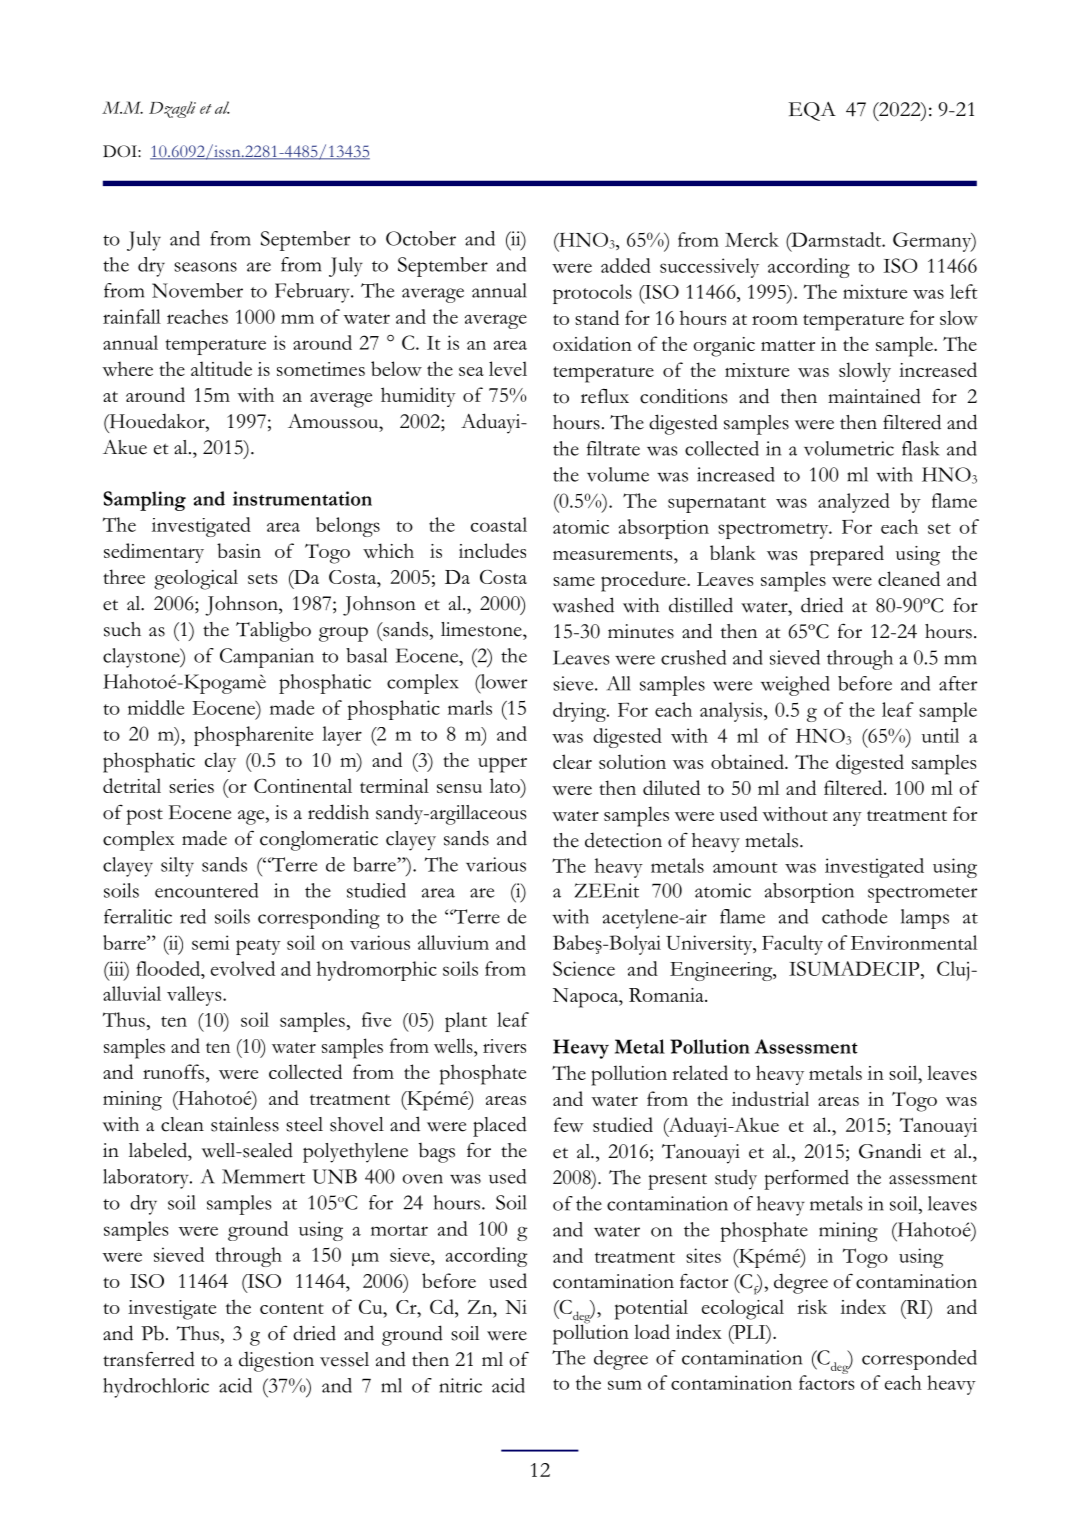  What do you see at coordinates (195, 996) in the document?
I see `valleys` at bounding box center [195, 996].
